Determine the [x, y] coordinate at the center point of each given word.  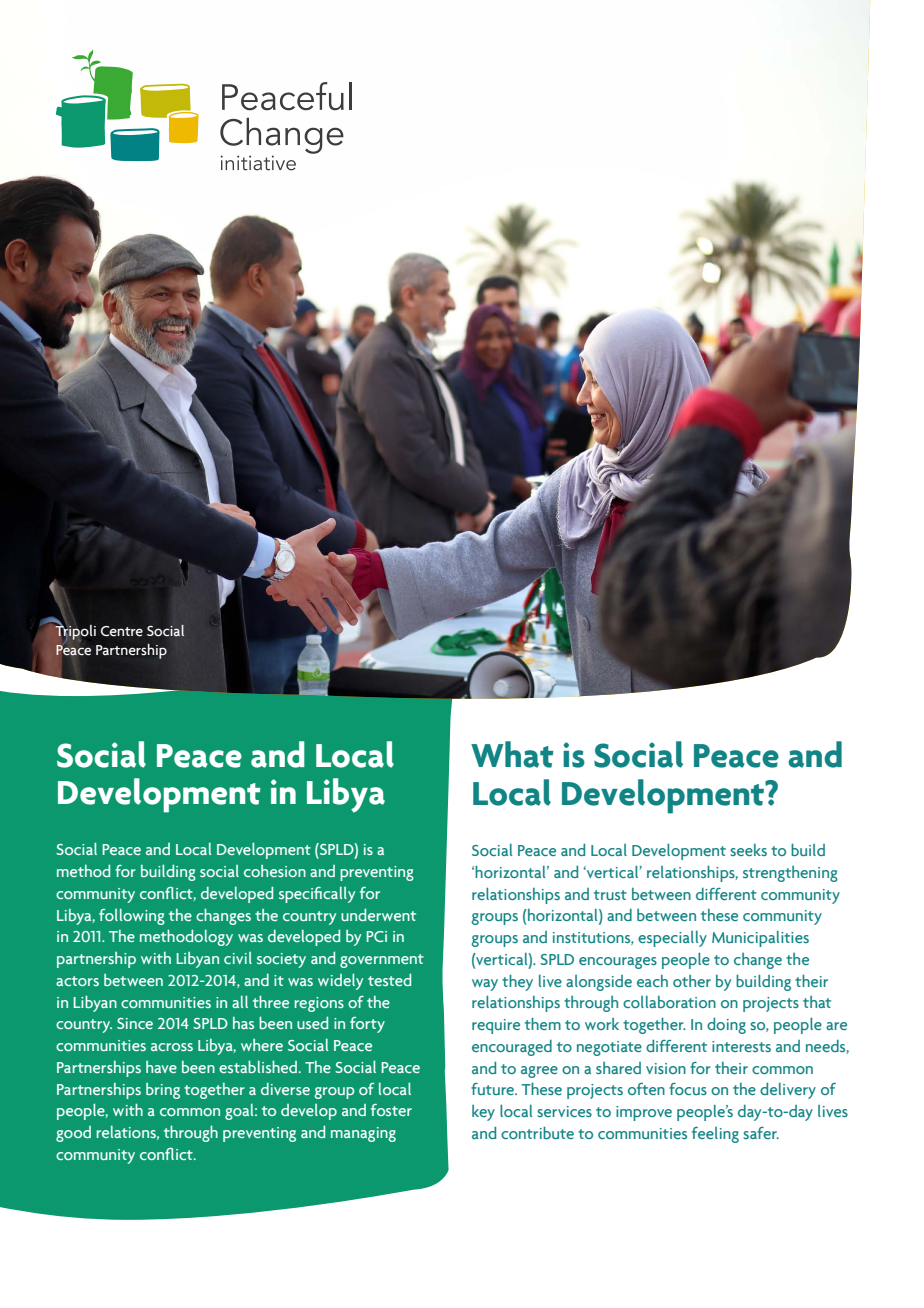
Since [135, 1023]
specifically [317, 895]
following [132, 917]
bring [163, 1091]
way [485, 985]
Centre [122, 631]
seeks [748, 850]
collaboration [669, 1002]
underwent [378, 915]
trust [610, 895]
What [512, 754]
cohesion [275, 871]
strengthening [790, 874]
